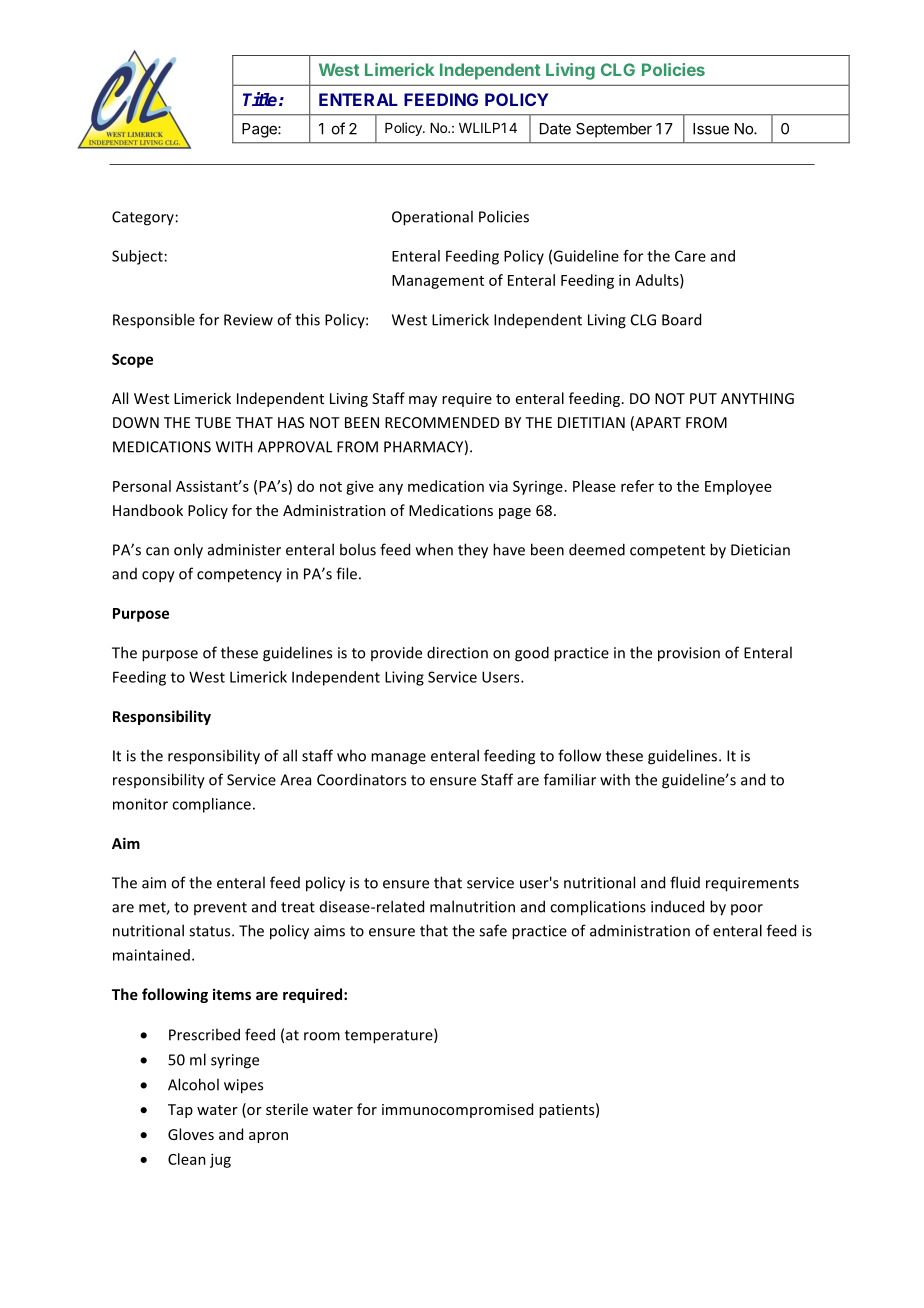  I want to click on Issue, so click(711, 129).
